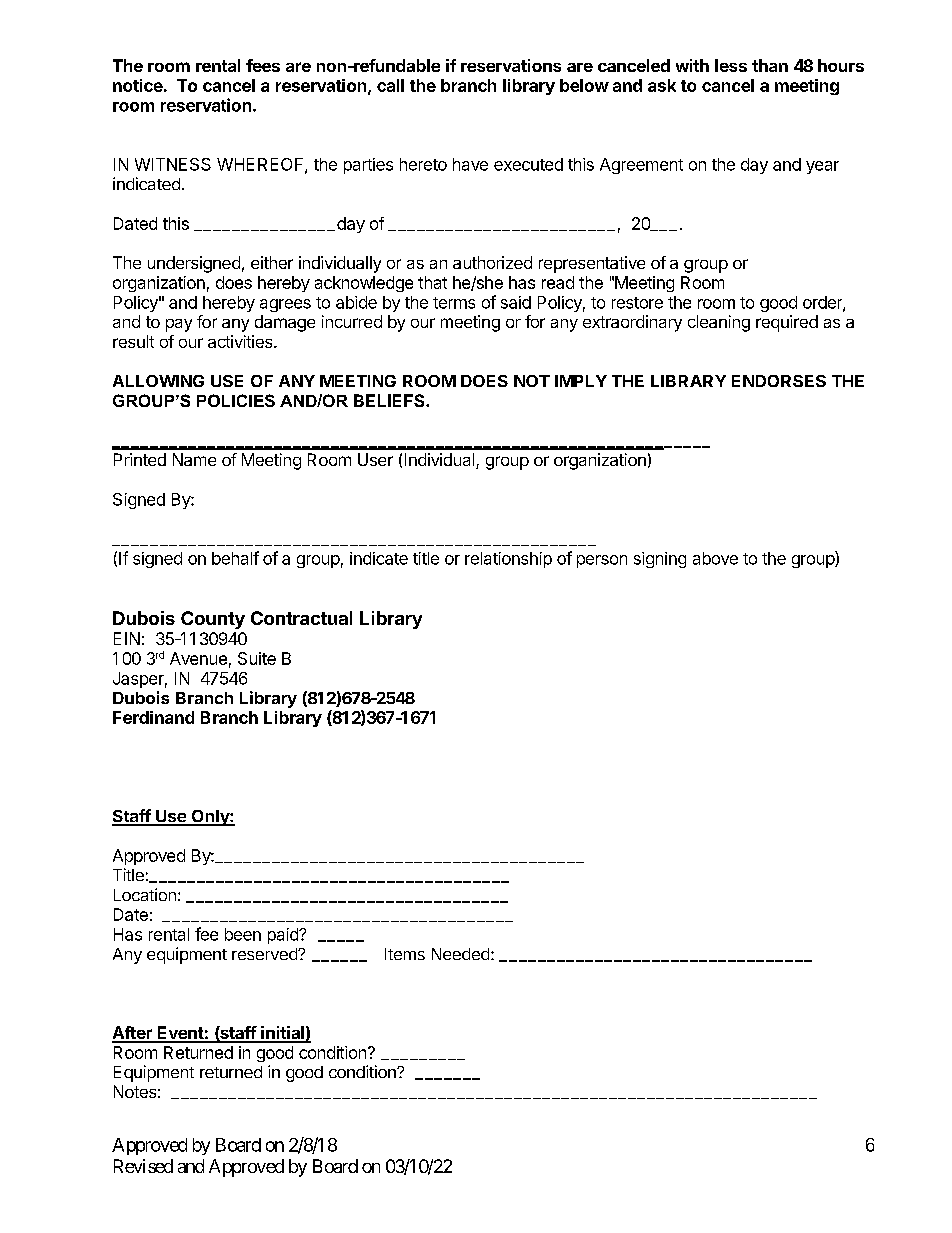 The image size is (952, 1233). Describe the element at coordinates (779, 381) in the document. I see `ENDORSES` at that location.
